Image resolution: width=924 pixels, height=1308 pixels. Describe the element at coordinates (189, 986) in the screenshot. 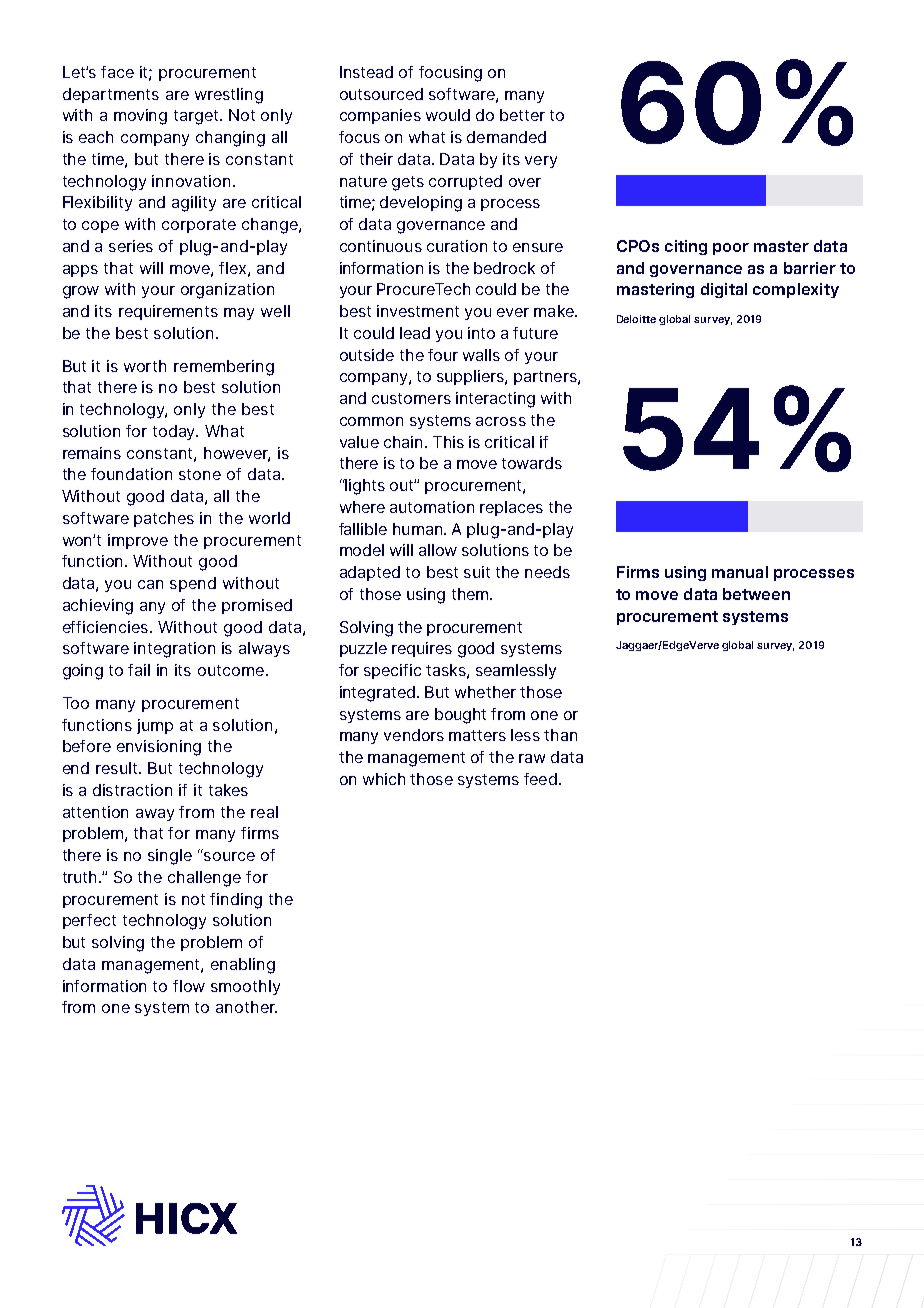

I see `flow` at that location.
